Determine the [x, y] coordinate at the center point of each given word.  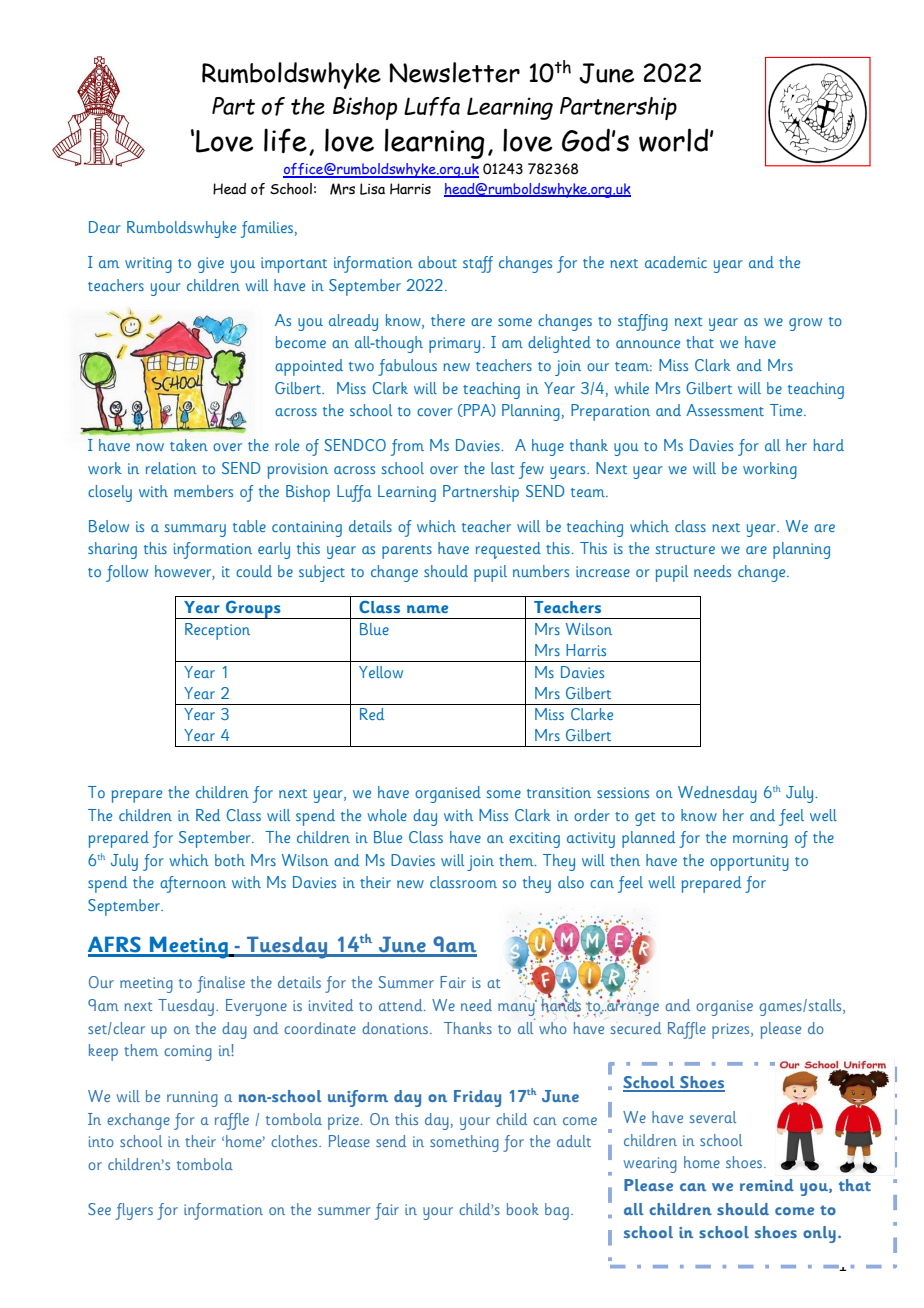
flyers [134, 1211]
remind [767, 1185]
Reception [217, 631]
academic [676, 262]
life [285, 140]
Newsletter [454, 72]
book [523, 1209]
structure [685, 549]
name [427, 609]
